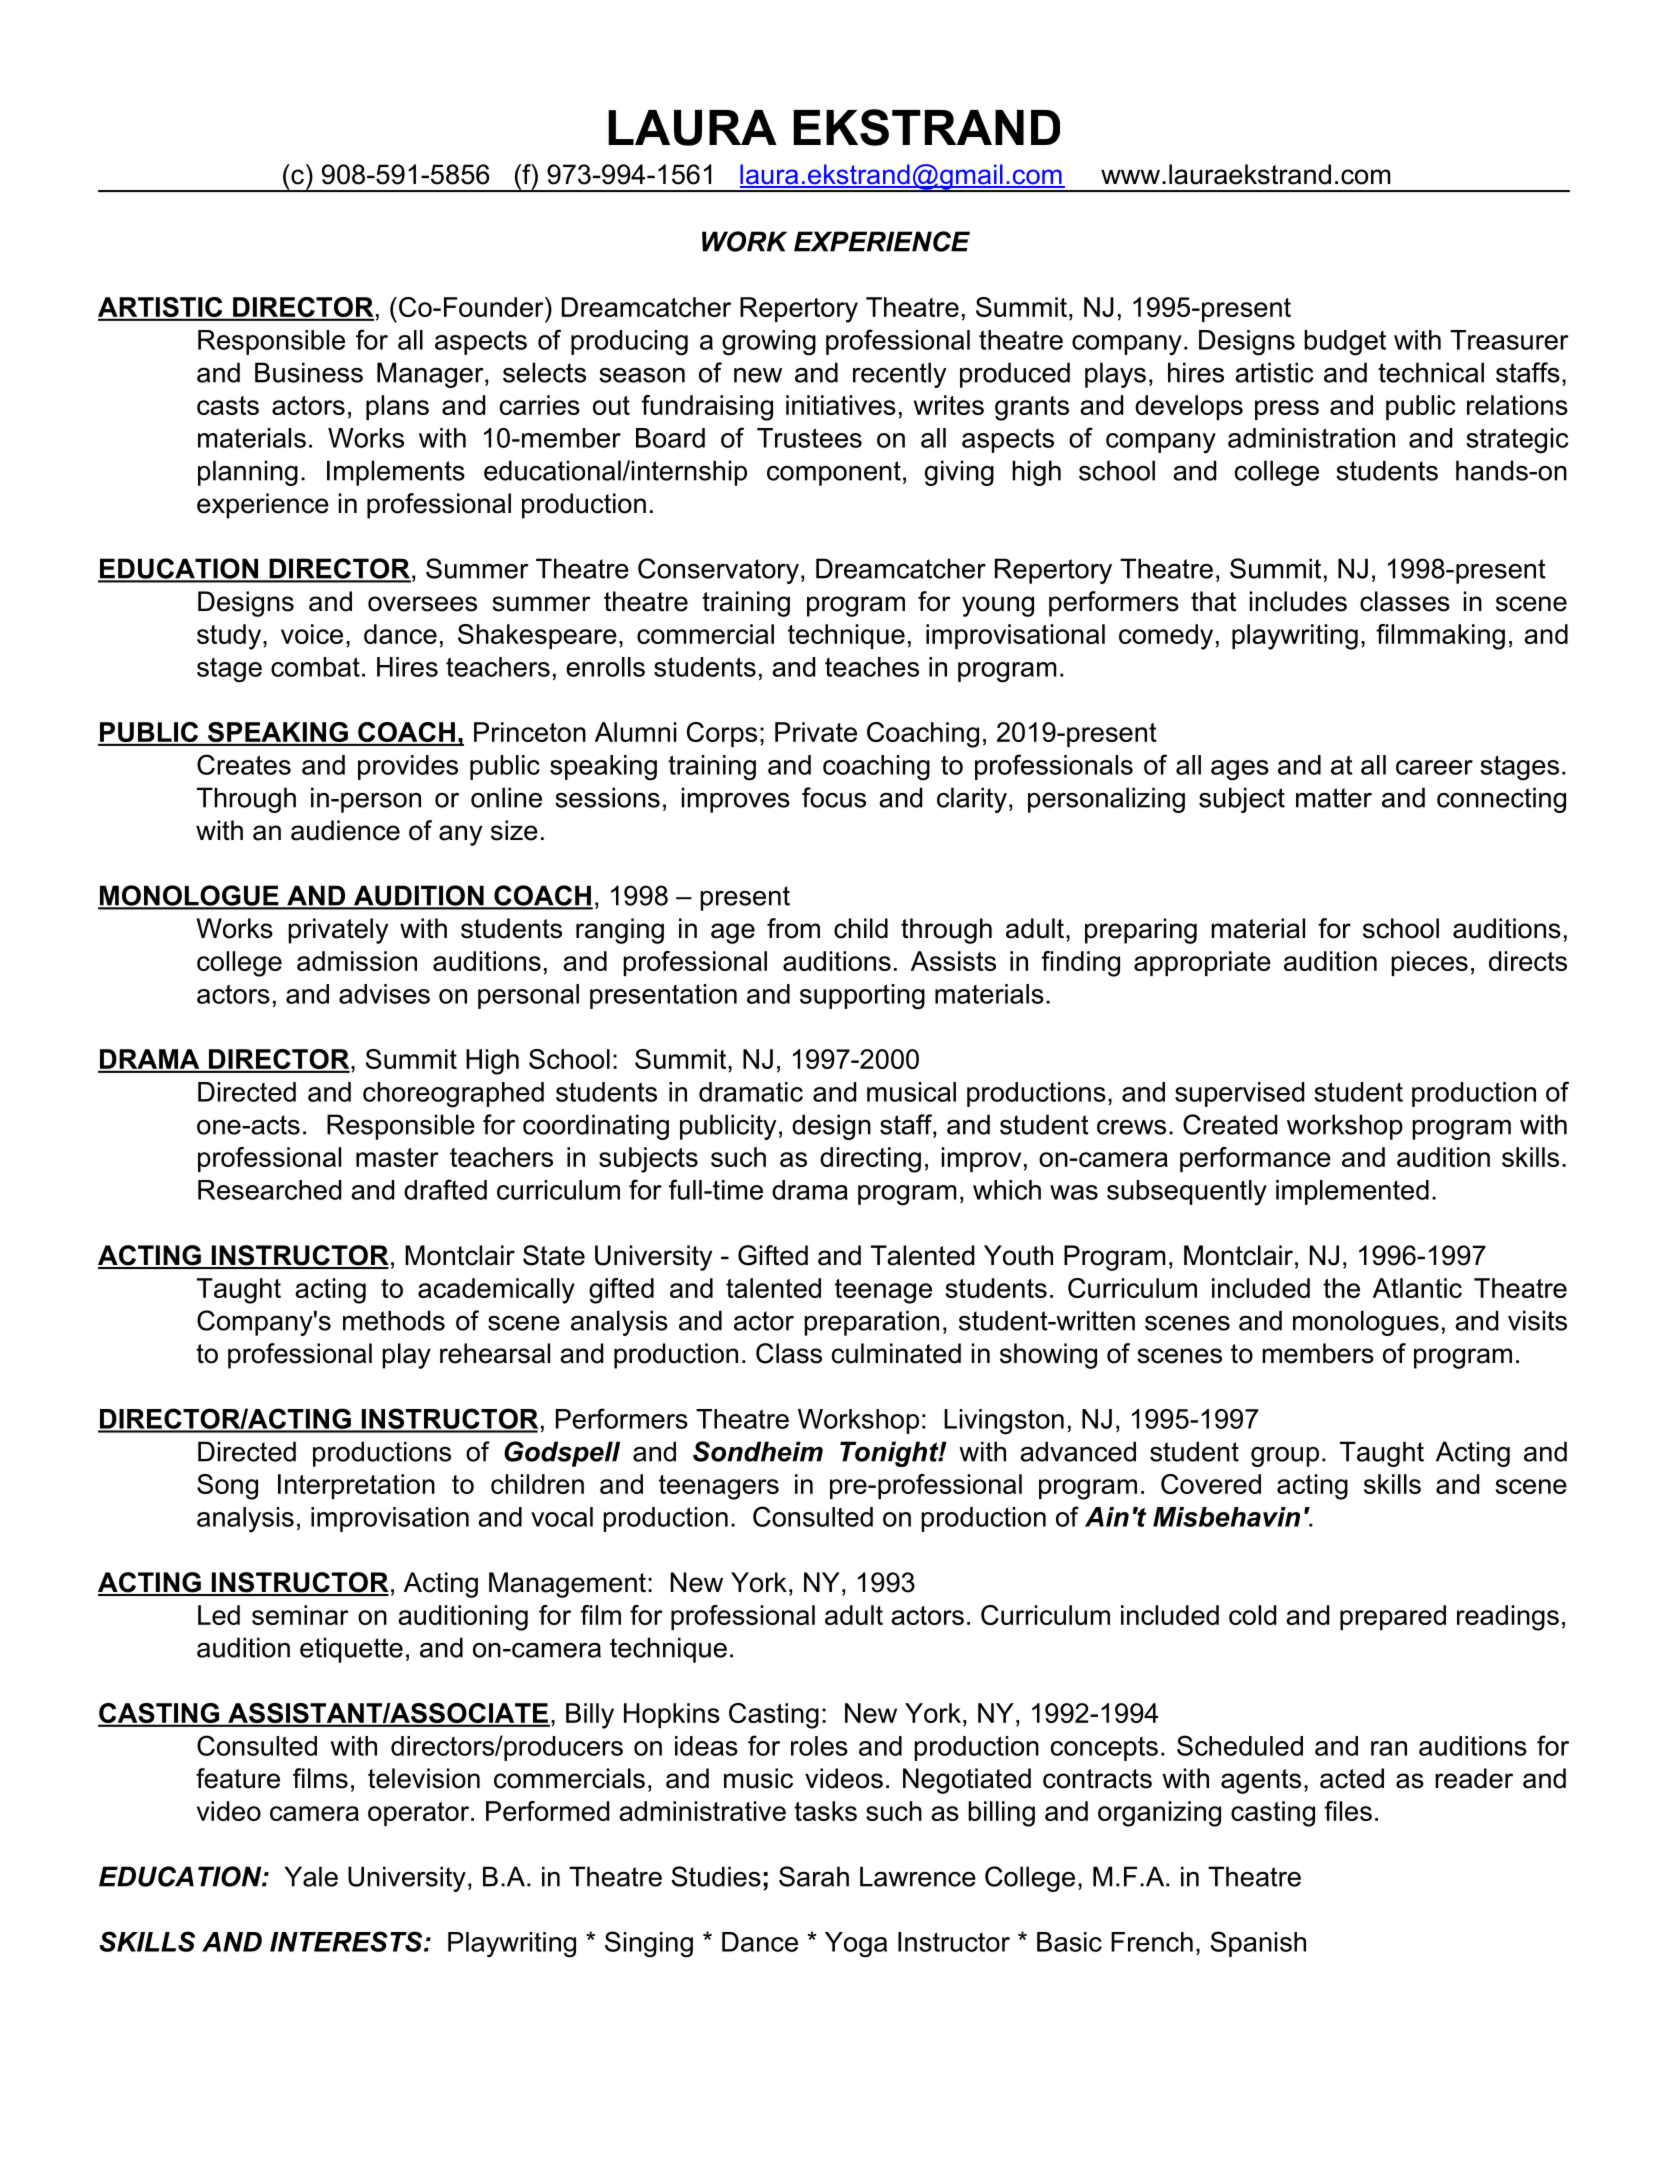  Describe the element at coordinates (1434, 767) in the page. I see `career` at that location.
